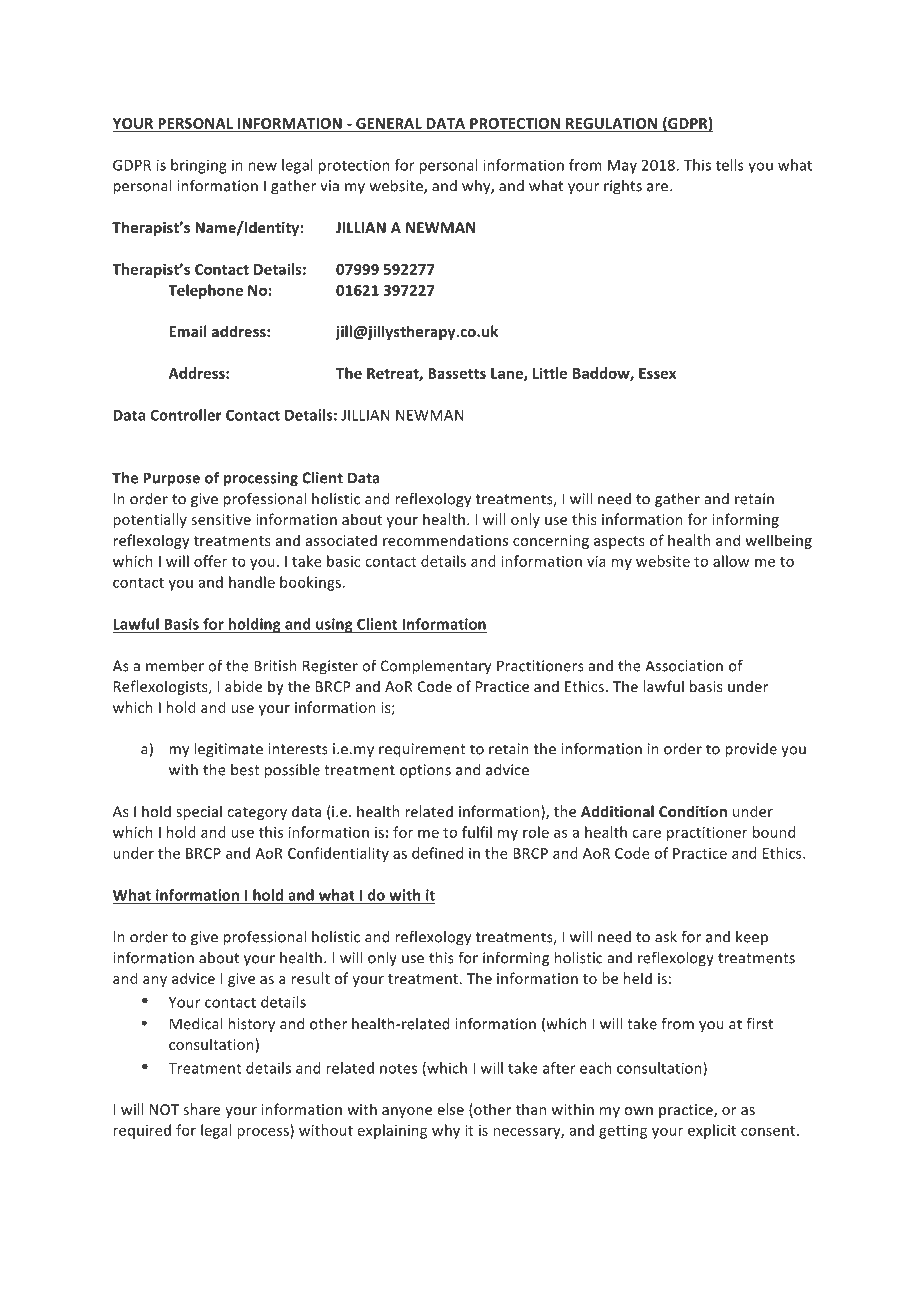 The height and width of the document is (1308, 924). I want to click on explicit, so click(712, 1131).
